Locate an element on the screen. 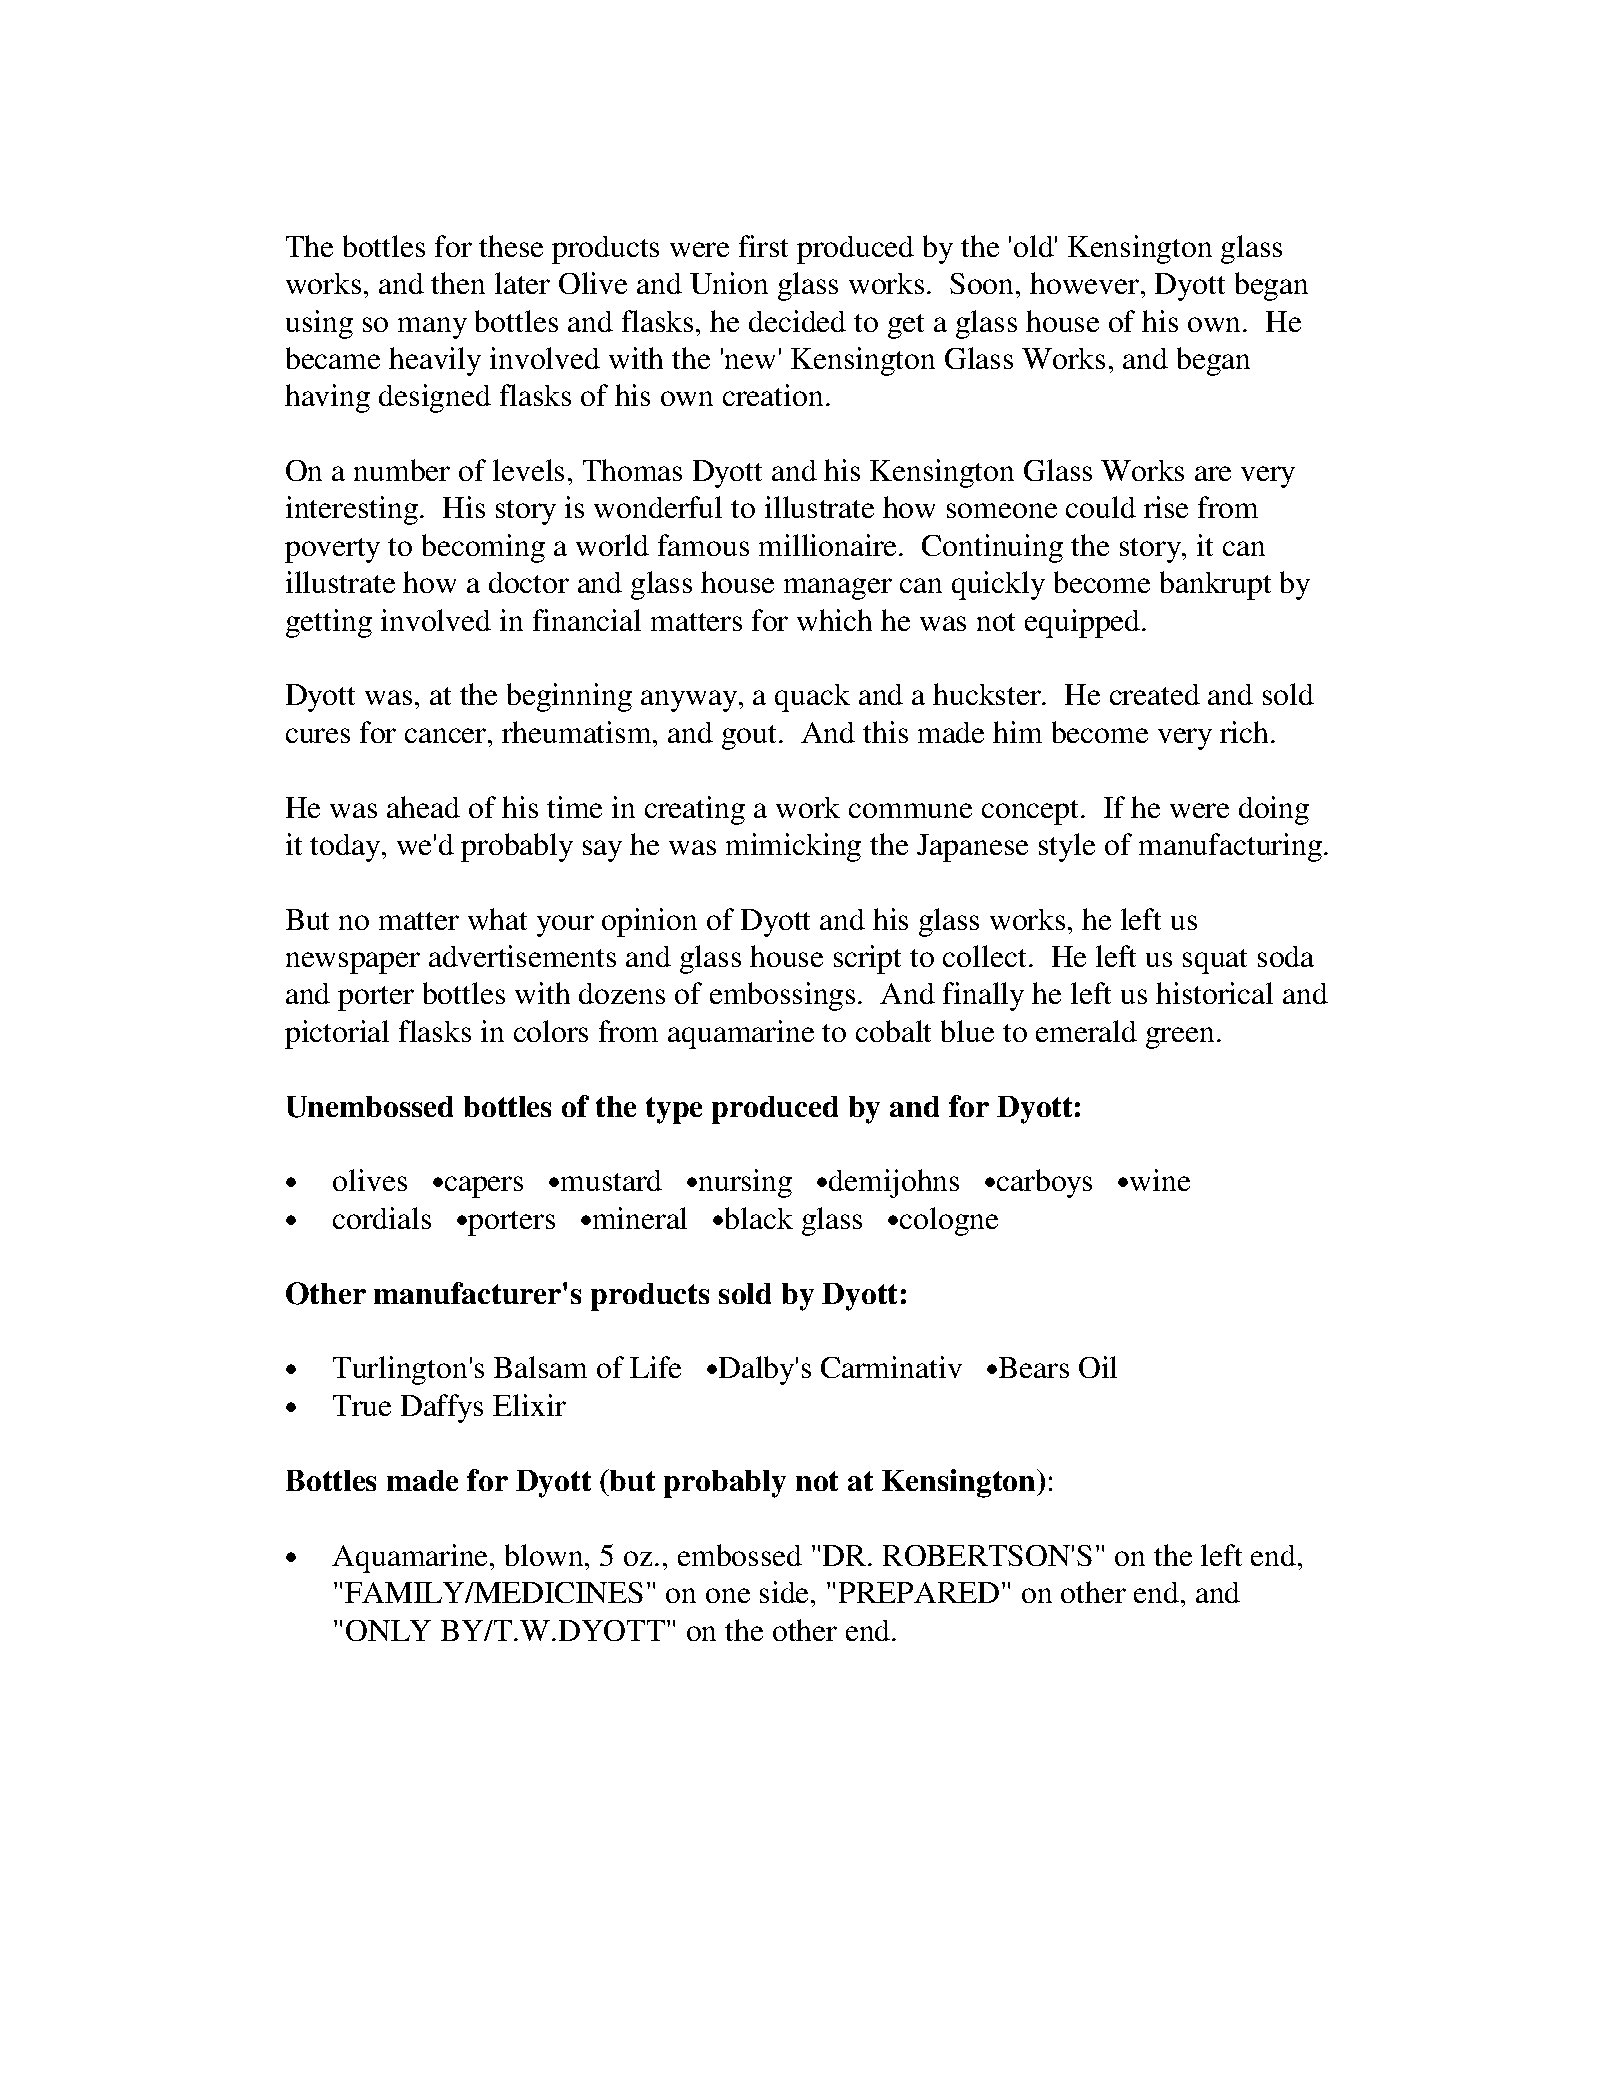 The height and width of the screenshot is (2091, 1616). then is located at coordinates (458, 283).
